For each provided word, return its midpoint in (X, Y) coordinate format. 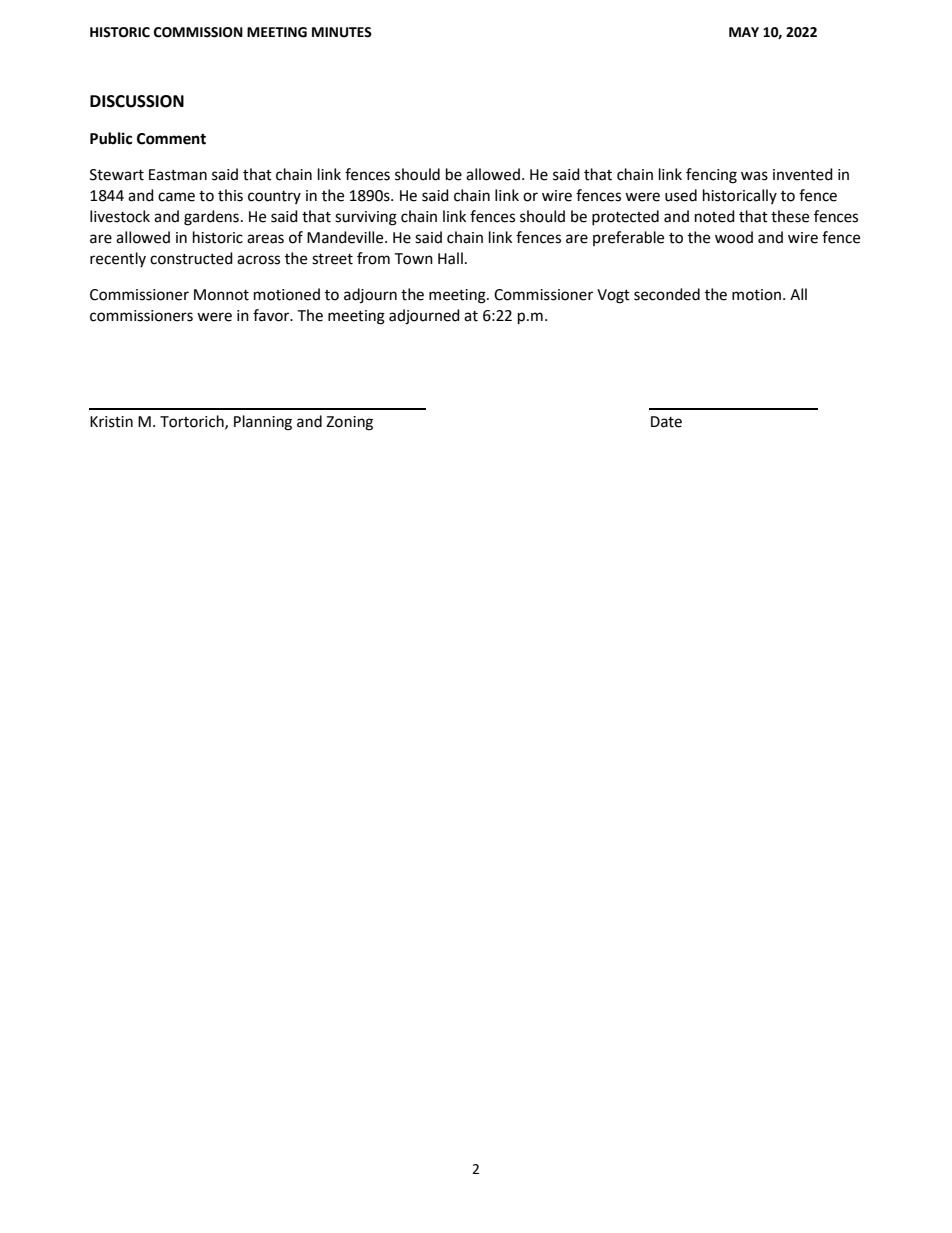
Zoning (349, 423)
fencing (711, 176)
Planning (263, 423)
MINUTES (342, 32)
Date (666, 422)
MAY (744, 32)
